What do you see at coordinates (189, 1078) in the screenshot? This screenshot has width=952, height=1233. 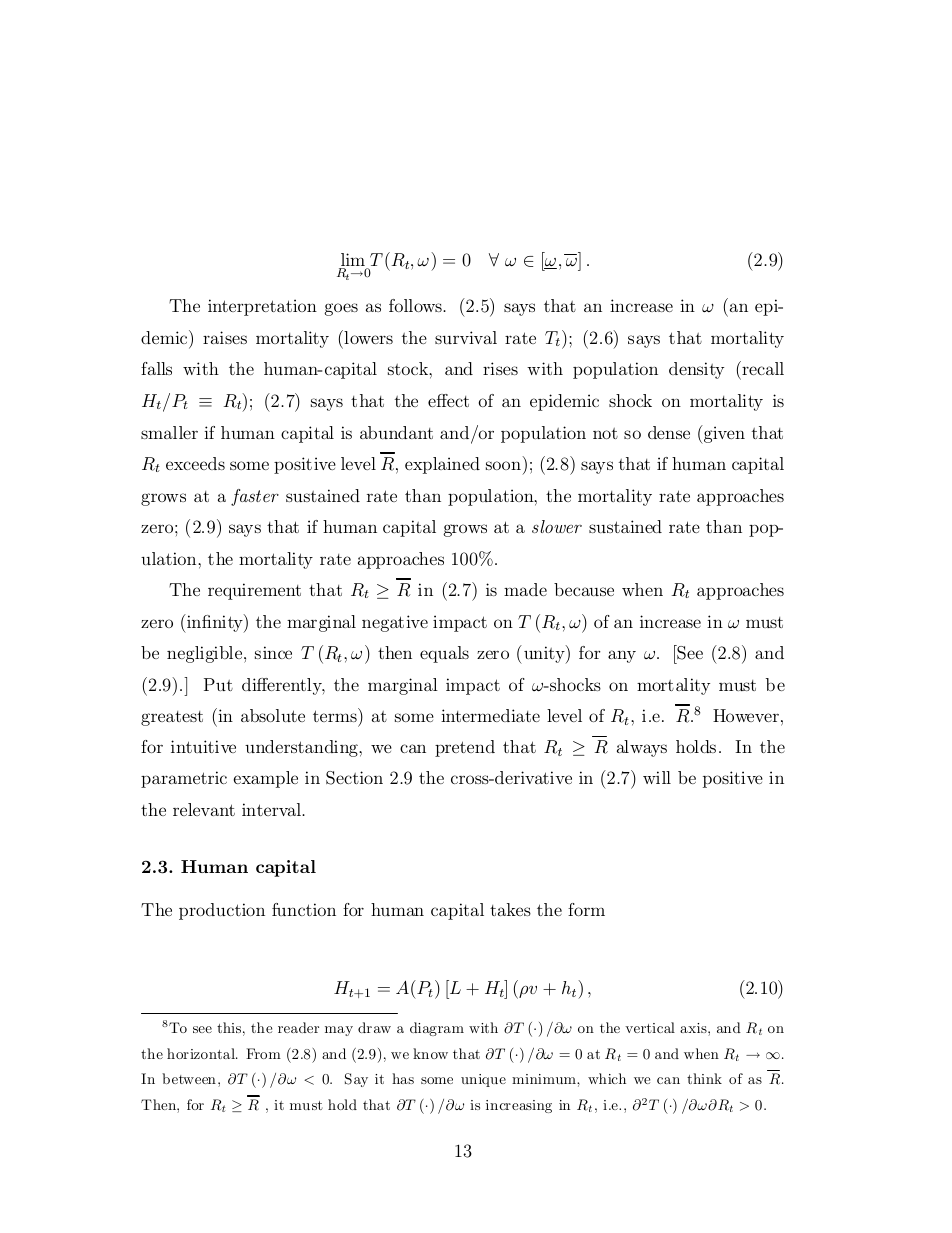 I see `between` at bounding box center [189, 1078].
